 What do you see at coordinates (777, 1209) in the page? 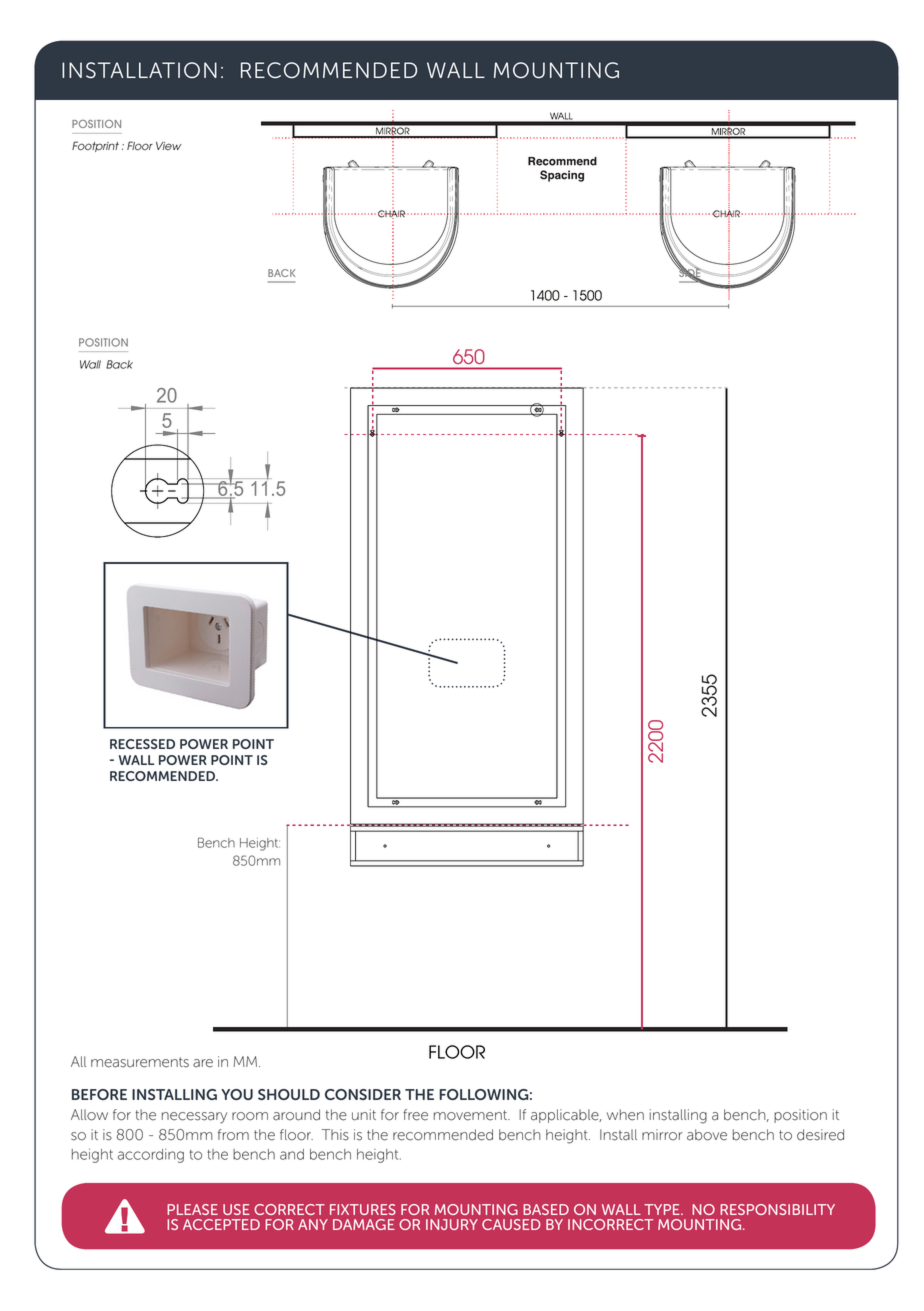
I see `RESPONSIBILITY` at bounding box center [777, 1209].
